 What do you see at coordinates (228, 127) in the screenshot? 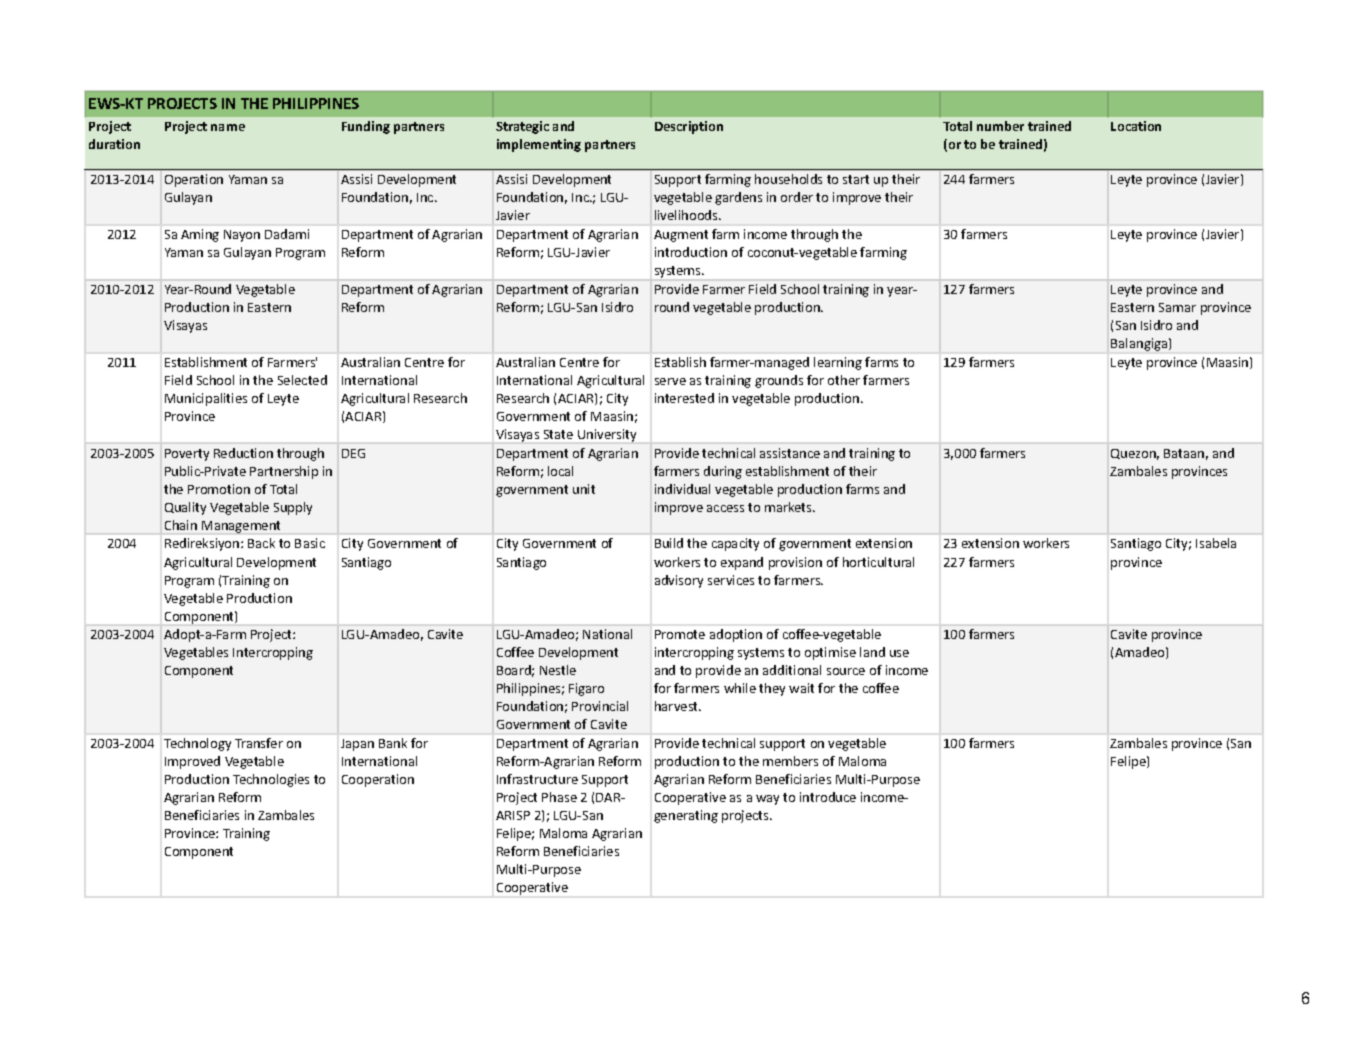
I see `name` at bounding box center [228, 127].
